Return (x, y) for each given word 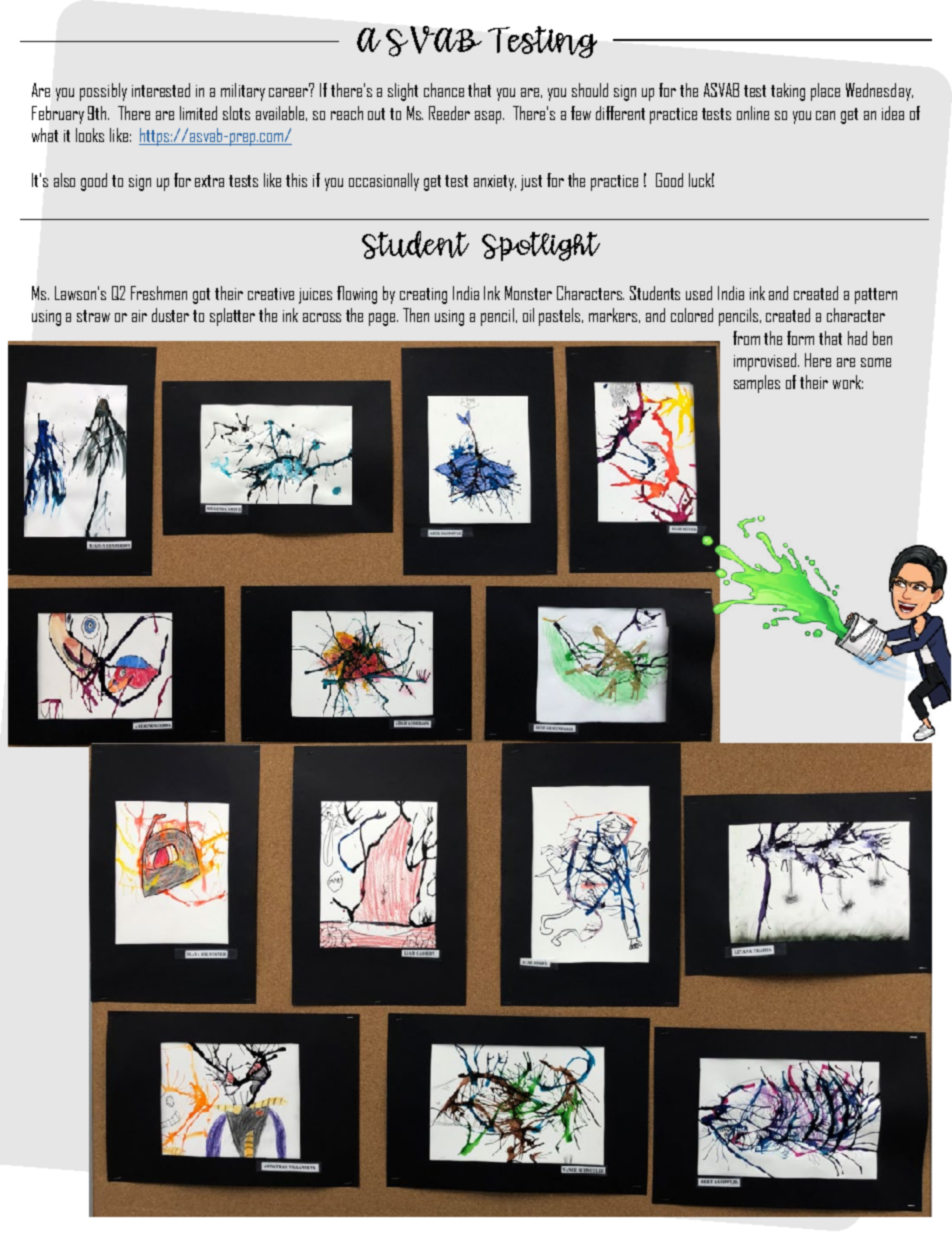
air (139, 316)
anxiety (495, 183)
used (699, 293)
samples (757, 384)
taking (788, 92)
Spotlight (541, 246)
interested (161, 90)
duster (170, 315)
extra (209, 181)
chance (444, 90)
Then (416, 315)
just (531, 183)
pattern (876, 296)
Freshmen (159, 293)
